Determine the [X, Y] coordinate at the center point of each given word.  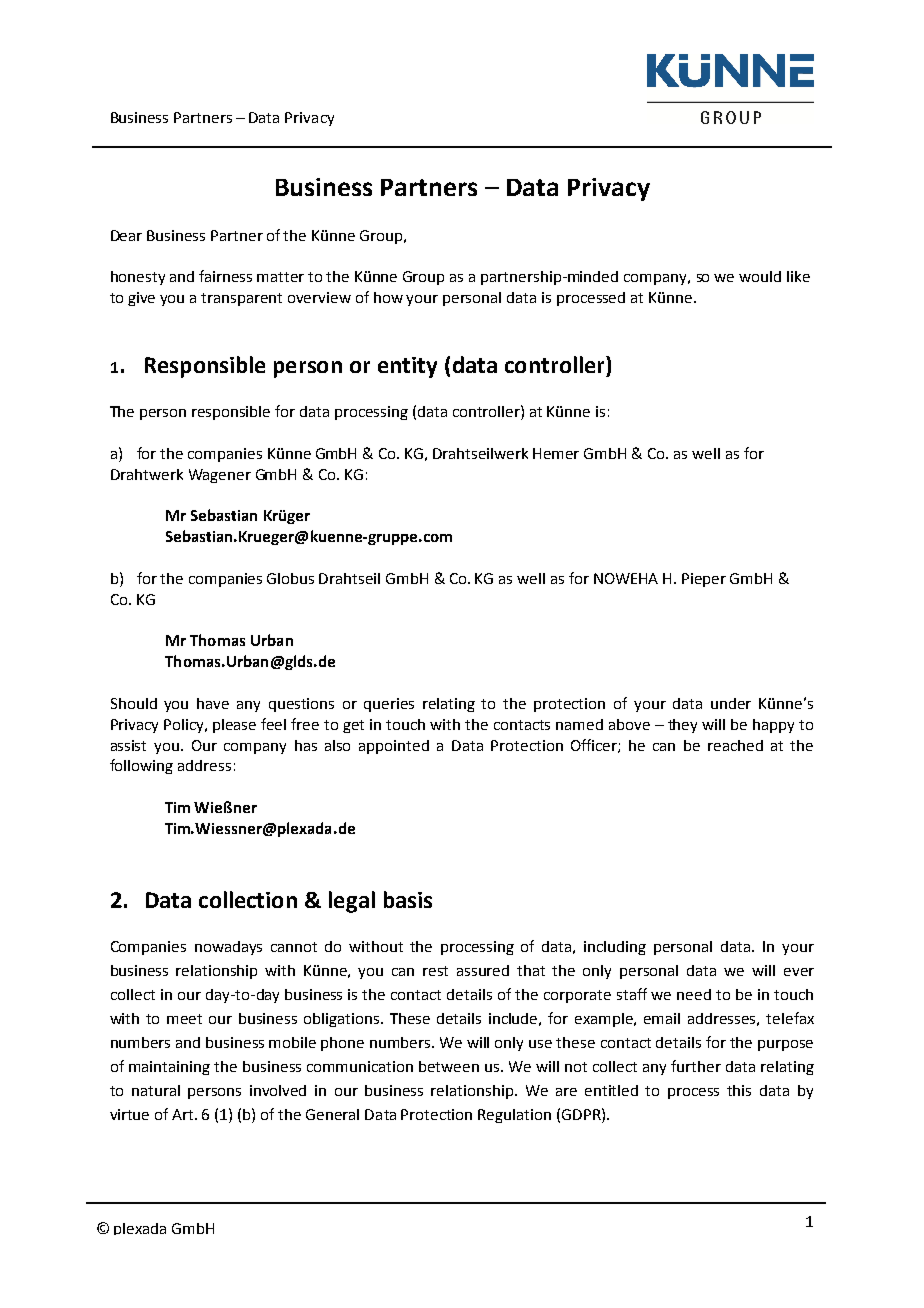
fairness [225, 276]
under [731, 703]
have [213, 703]
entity [407, 367]
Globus [290, 578]
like [798, 276]
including [615, 948]
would [760, 276]
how [388, 297]
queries [389, 705]
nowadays [228, 948]
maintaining [169, 1068]
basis [408, 899]
